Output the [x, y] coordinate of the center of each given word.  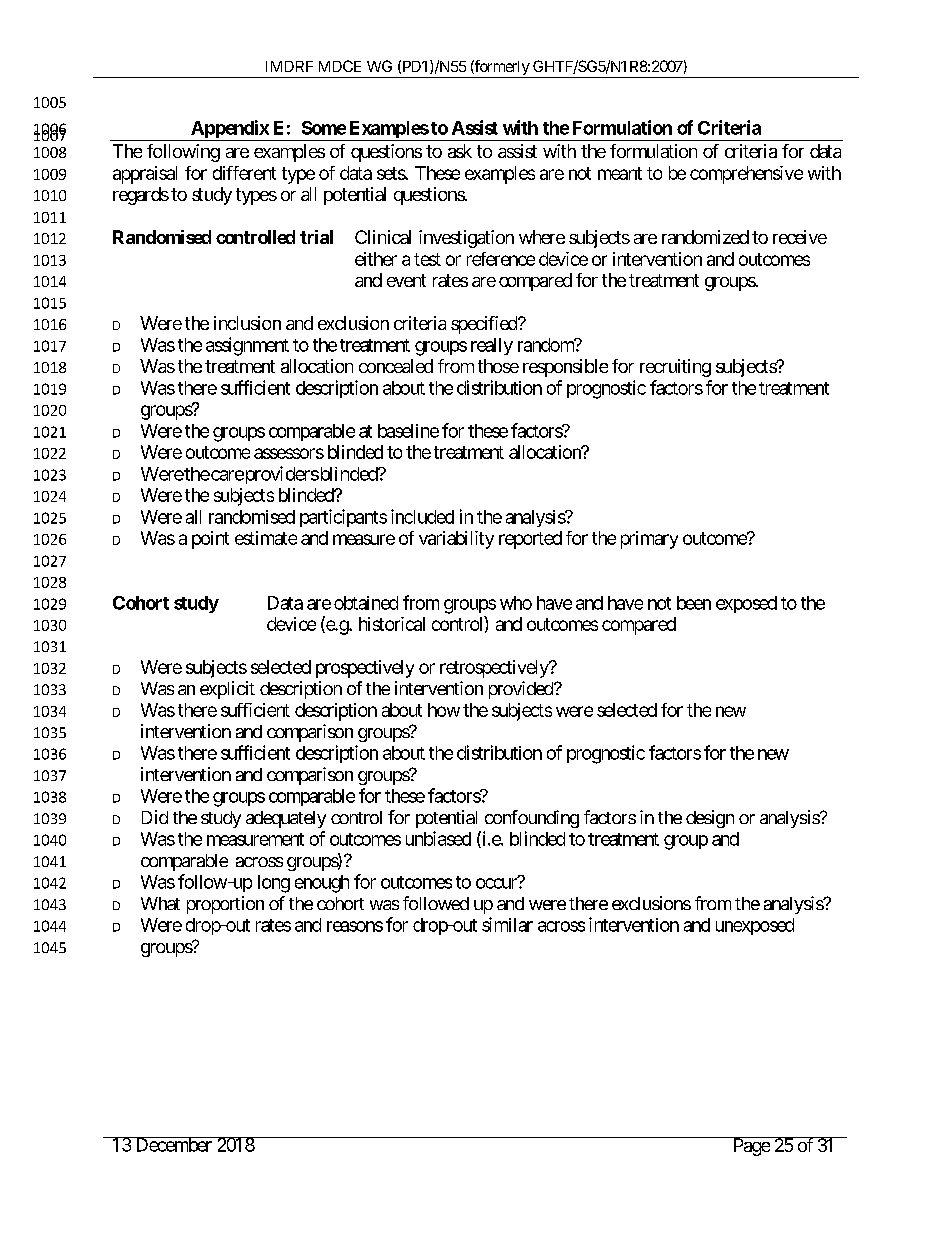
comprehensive [746, 175]
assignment [247, 346]
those [498, 366]
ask [460, 151]
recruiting [675, 368]
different [244, 173]
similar [507, 924]
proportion [225, 905]
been [694, 603]
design [710, 819]
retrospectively [495, 669]
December [173, 1144]
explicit [227, 690]
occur [497, 883]
